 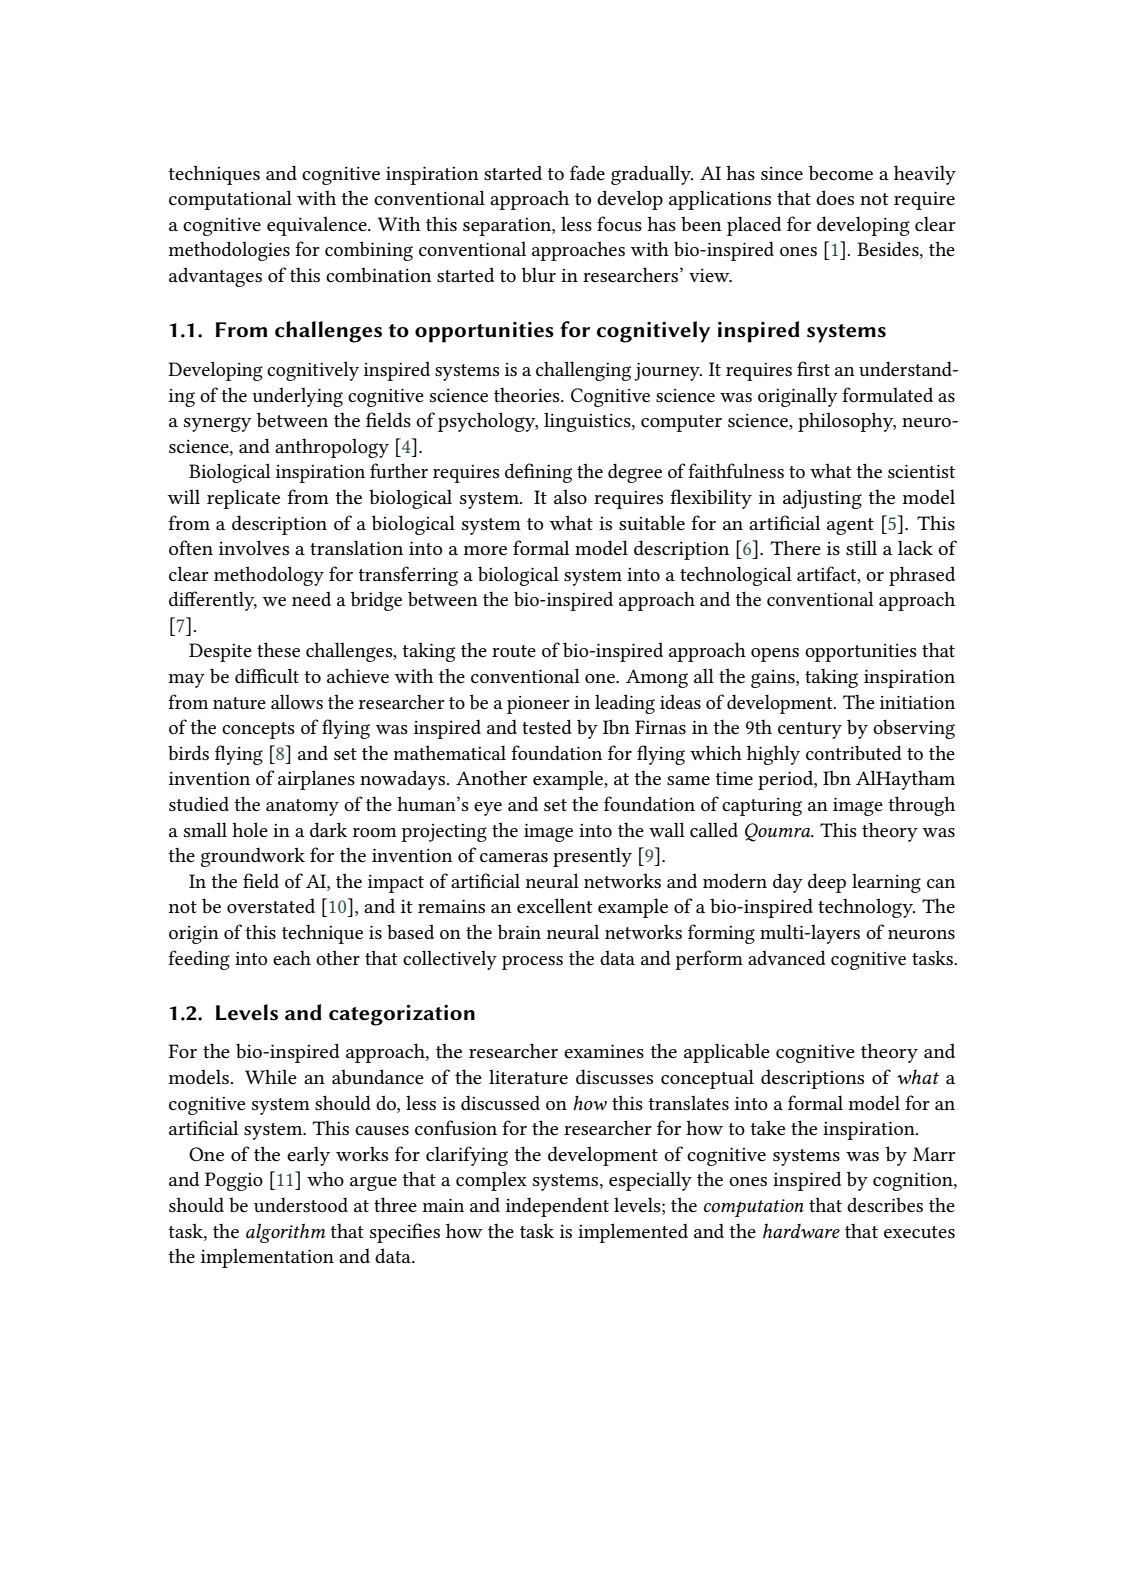 What do you see at coordinates (285, 1233) in the document?
I see `algorithm` at bounding box center [285, 1233].
